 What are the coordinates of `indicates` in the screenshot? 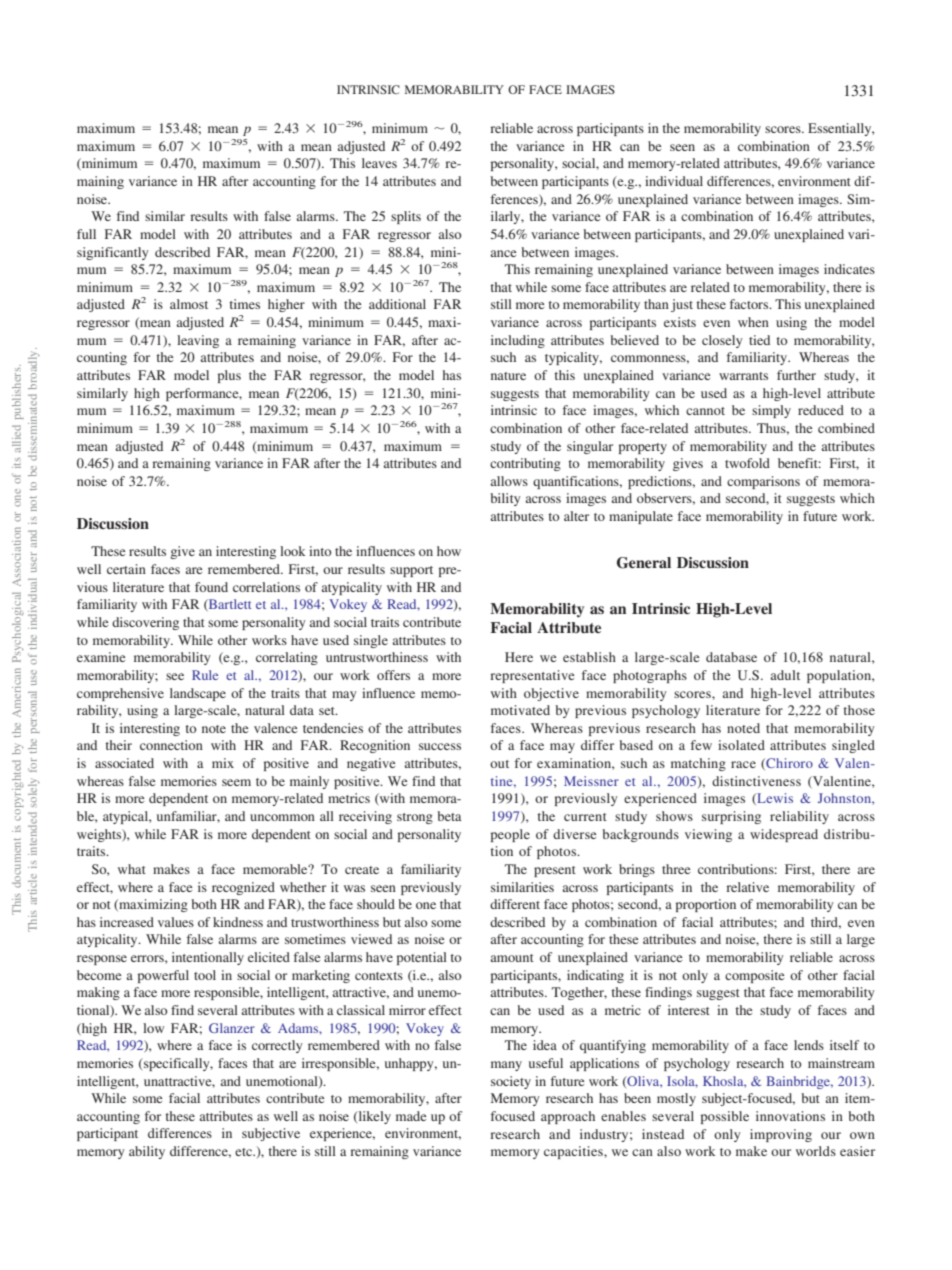 It's located at (849, 269).
